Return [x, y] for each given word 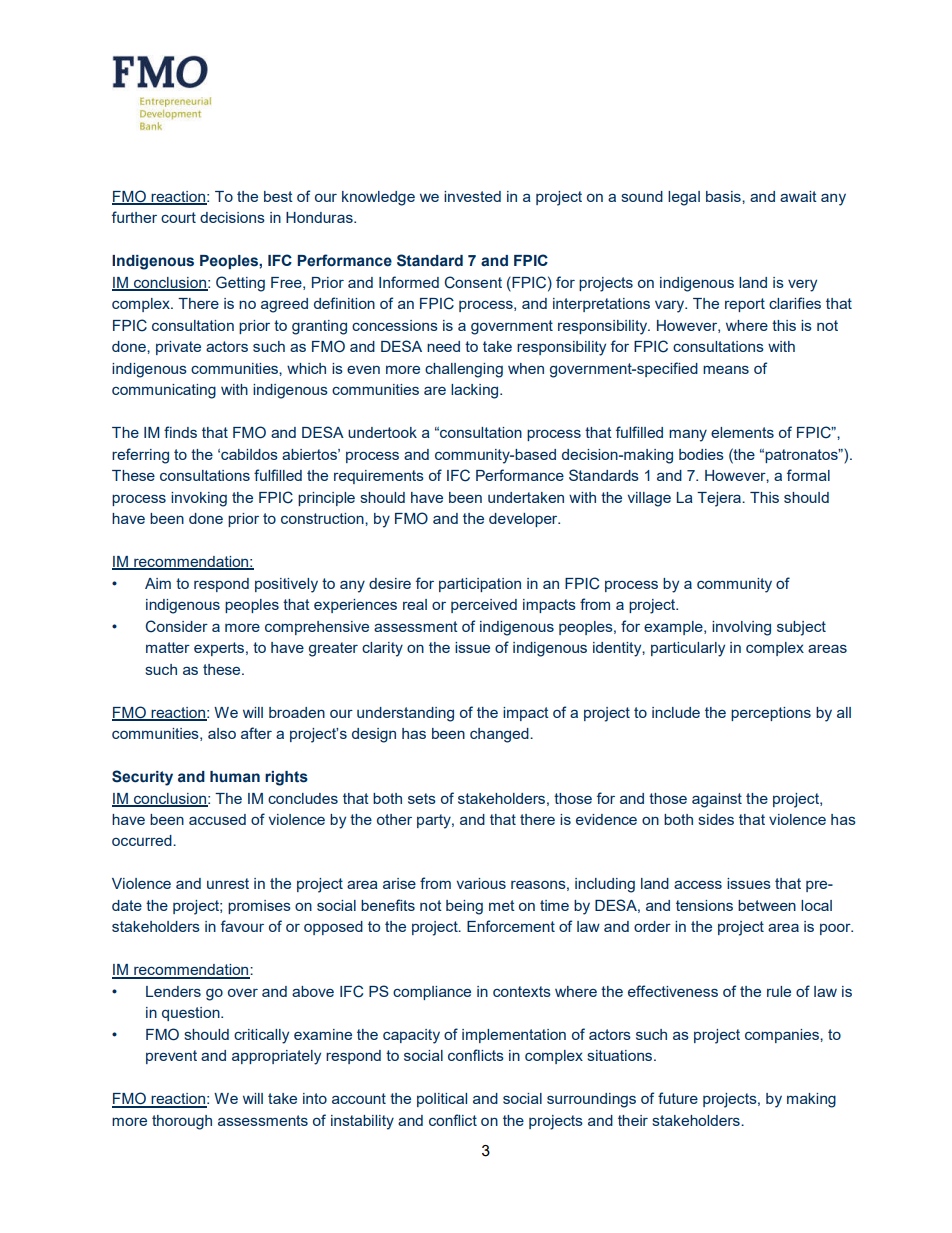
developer [524, 520]
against [717, 800]
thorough [182, 1122]
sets [422, 798]
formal [808, 475]
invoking [199, 499]
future [678, 1098]
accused [217, 819]
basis [724, 196]
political [442, 1100]
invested [472, 196]
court [178, 217]
